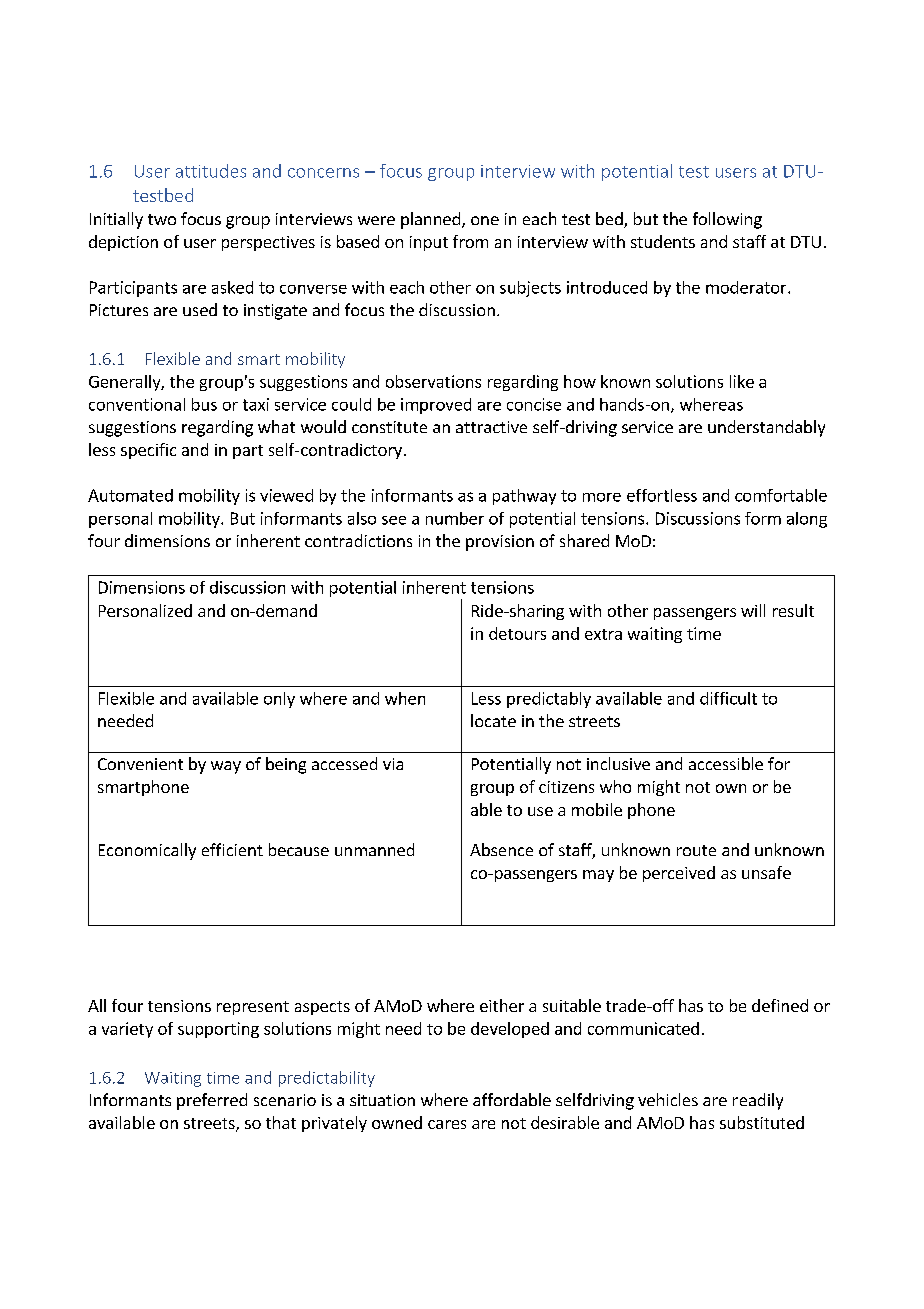 The height and width of the screenshot is (1309, 924). Describe the element at coordinates (726, 763) in the screenshot. I see `accessible` at that location.
